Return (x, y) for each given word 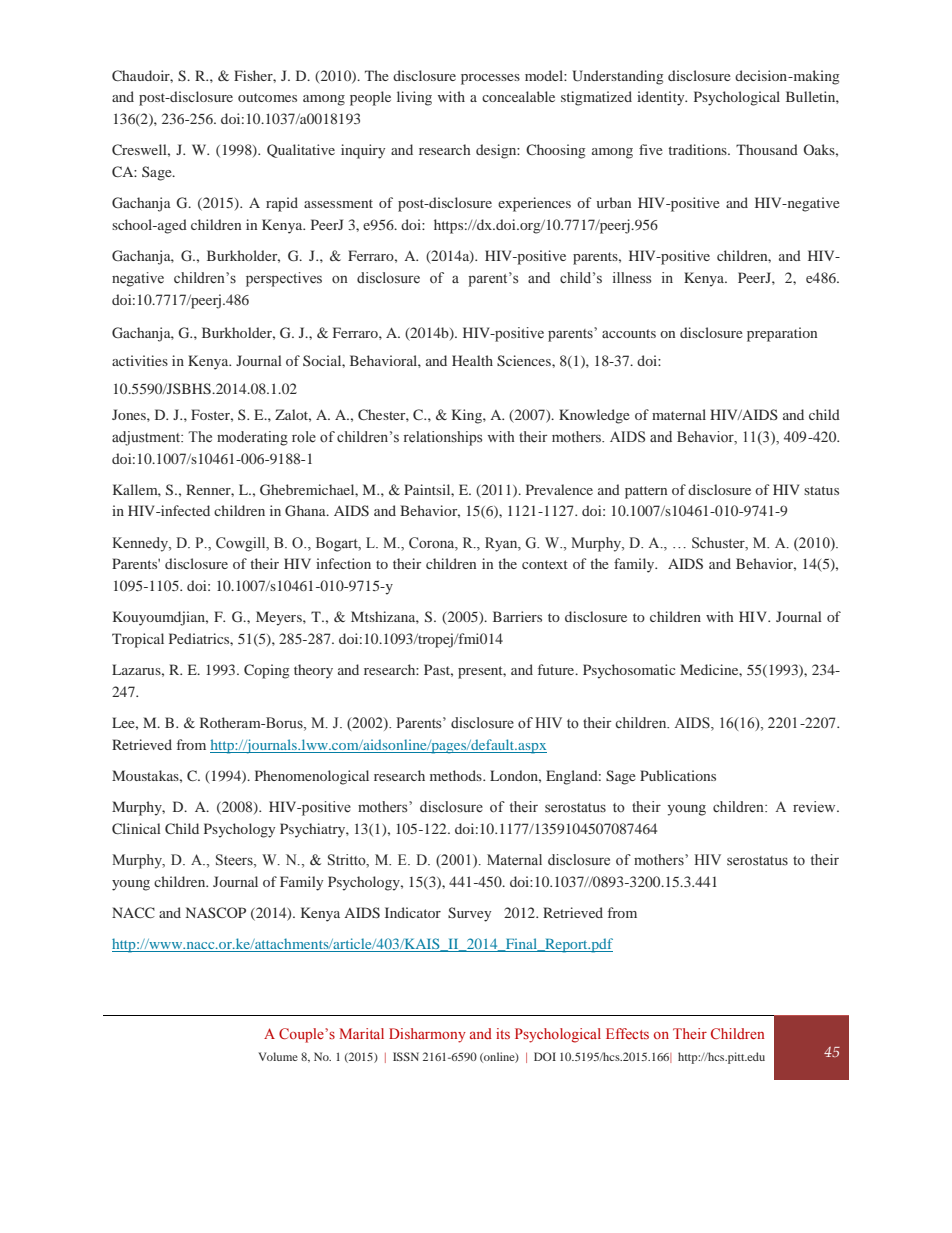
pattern (646, 492)
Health (472, 360)
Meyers (280, 618)
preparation (782, 334)
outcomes (267, 97)
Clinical (136, 828)
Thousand (767, 149)
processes (490, 79)
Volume (278, 1056)
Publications (678, 775)
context (545, 564)
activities (140, 360)
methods (457, 775)
